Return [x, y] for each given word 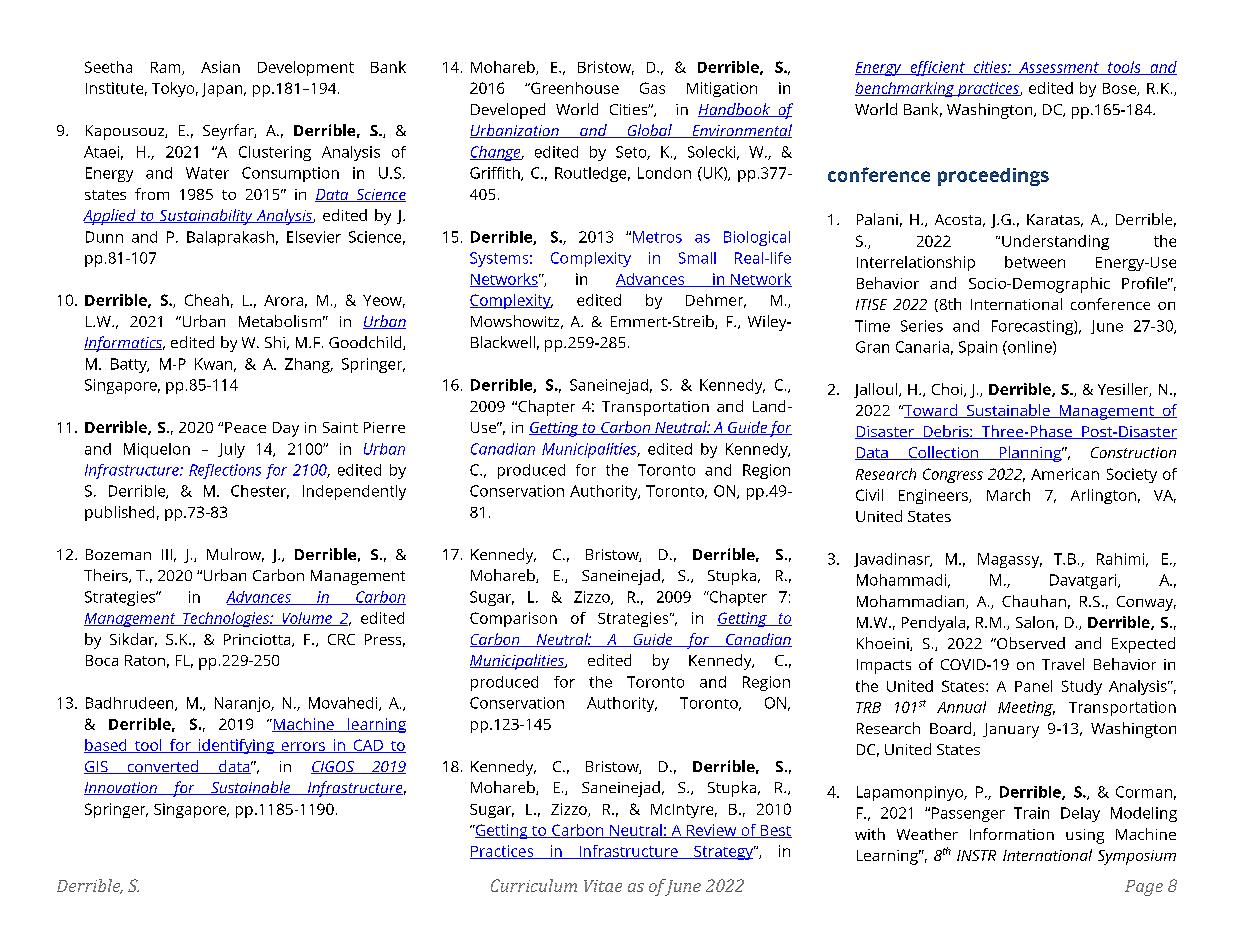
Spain [978, 348]
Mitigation [722, 89]
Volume [307, 619]
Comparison [513, 619]
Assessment [1059, 68]
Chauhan [1034, 601]
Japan [223, 90]
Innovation [121, 788]
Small [697, 258]
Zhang [308, 365]
